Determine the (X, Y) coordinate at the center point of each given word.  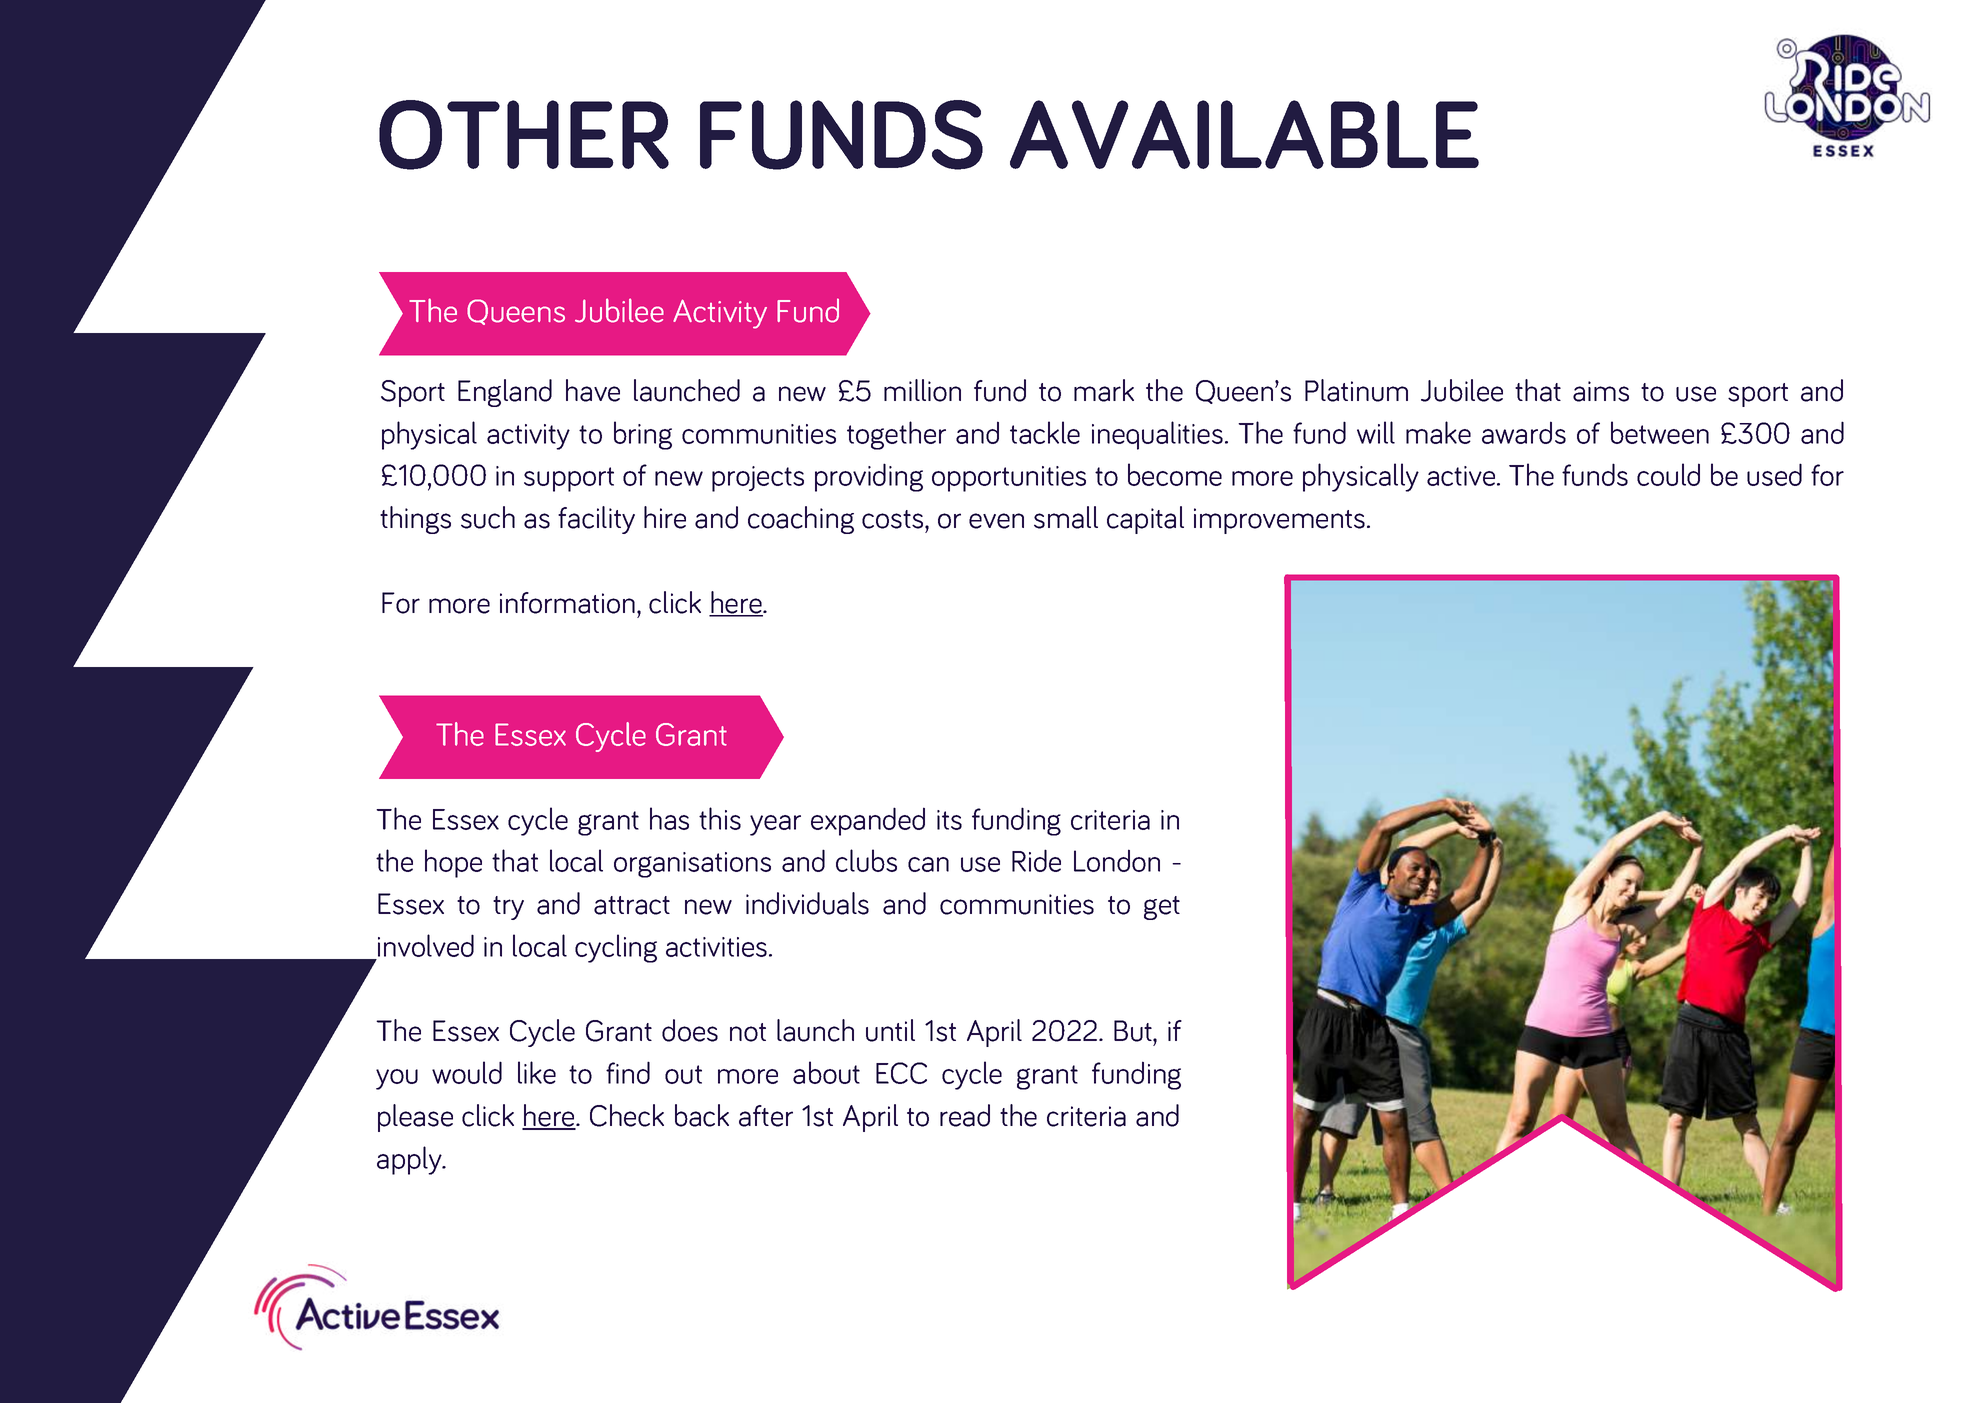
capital (1145, 520)
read (965, 1115)
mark (1104, 390)
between (1660, 432)
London (1117, 860)
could (1668, 474)
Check (627, 1115)
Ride (1036, 860)
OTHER (524, 135)
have (593, 390)
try (508, 908)
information (567, 603)
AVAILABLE (1244, 134)
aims (1601, 391)
